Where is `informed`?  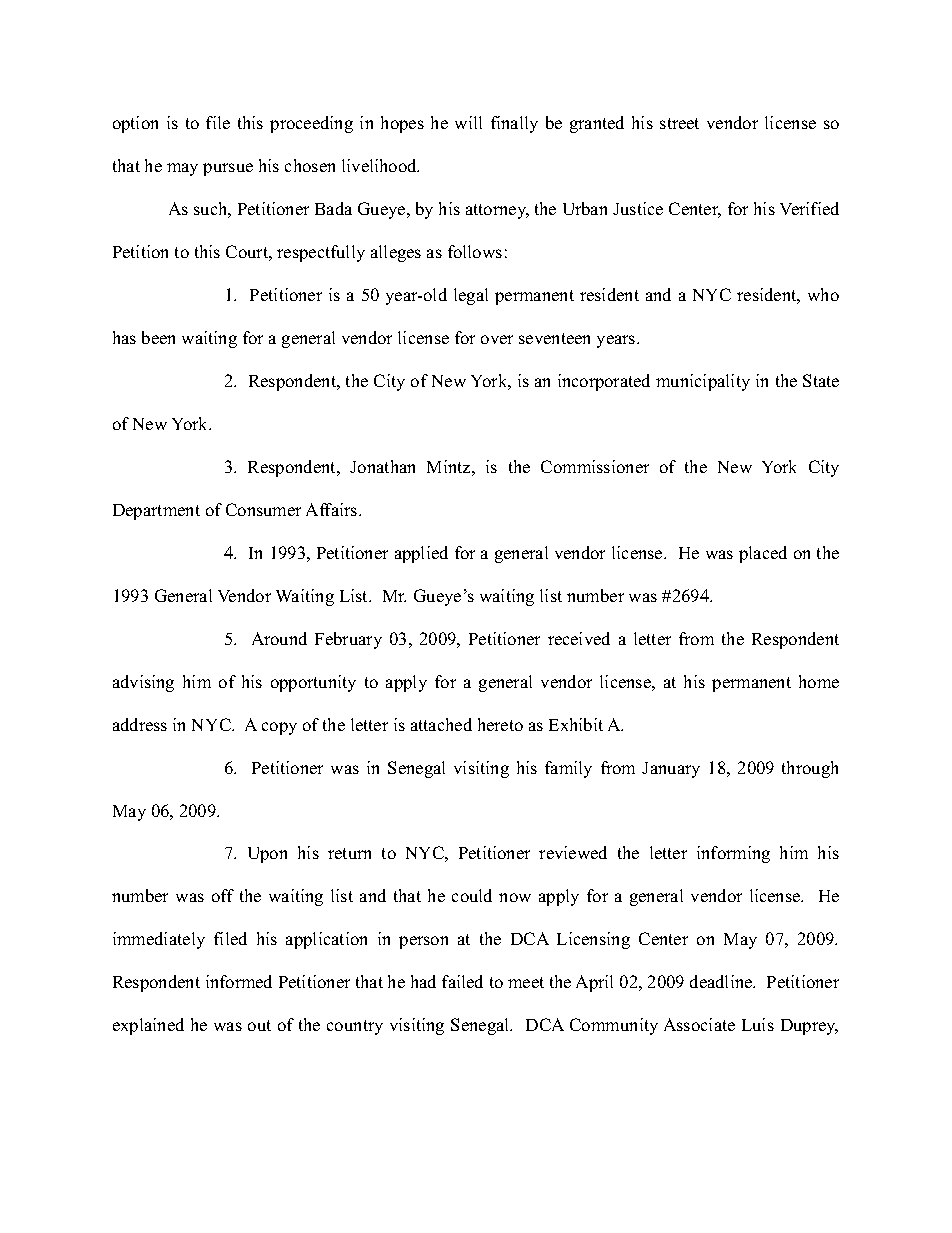 informed is located at coordinates (239, 981).
